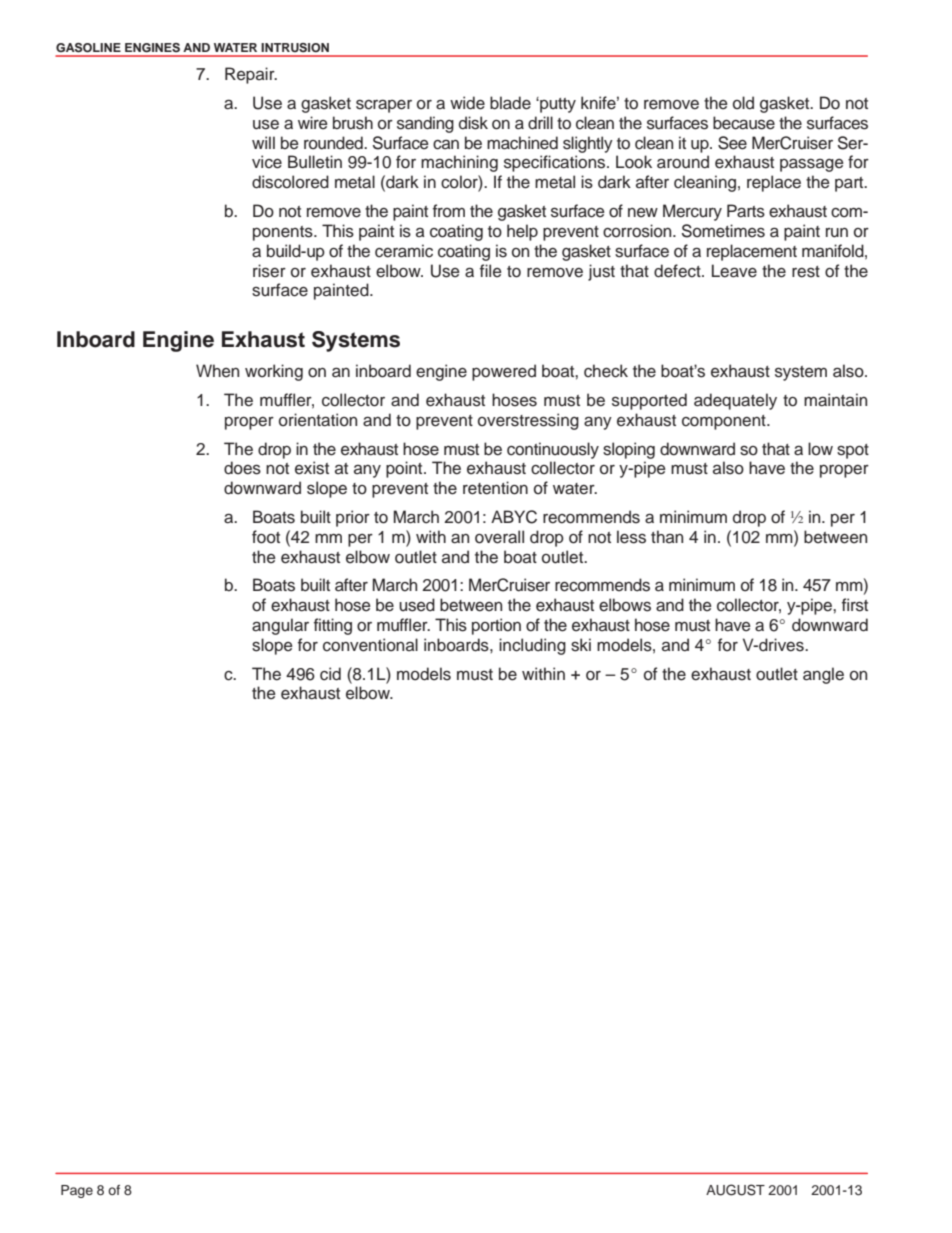 The height and width of the image is (1233, 952). Describe the element at coordinates (581, 645) in the image. I see `ski` at that location.
